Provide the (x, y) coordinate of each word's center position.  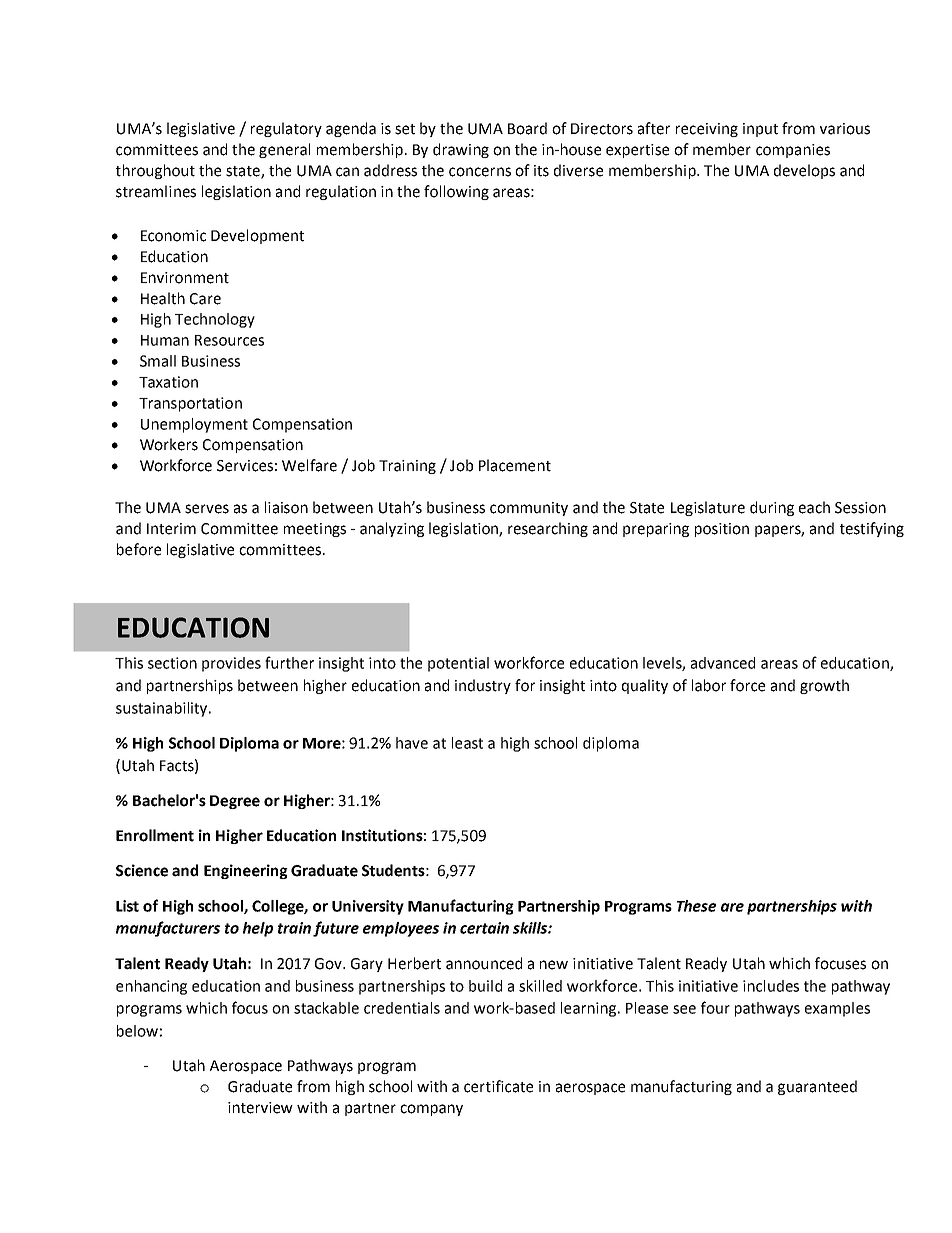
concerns (480, 172)
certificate (498, 1086)
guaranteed (817, 1087)
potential (458, 664)
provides (231, 664)
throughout (155, 171)
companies (793, 151)
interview (260, 1108)
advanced (723, 663)
